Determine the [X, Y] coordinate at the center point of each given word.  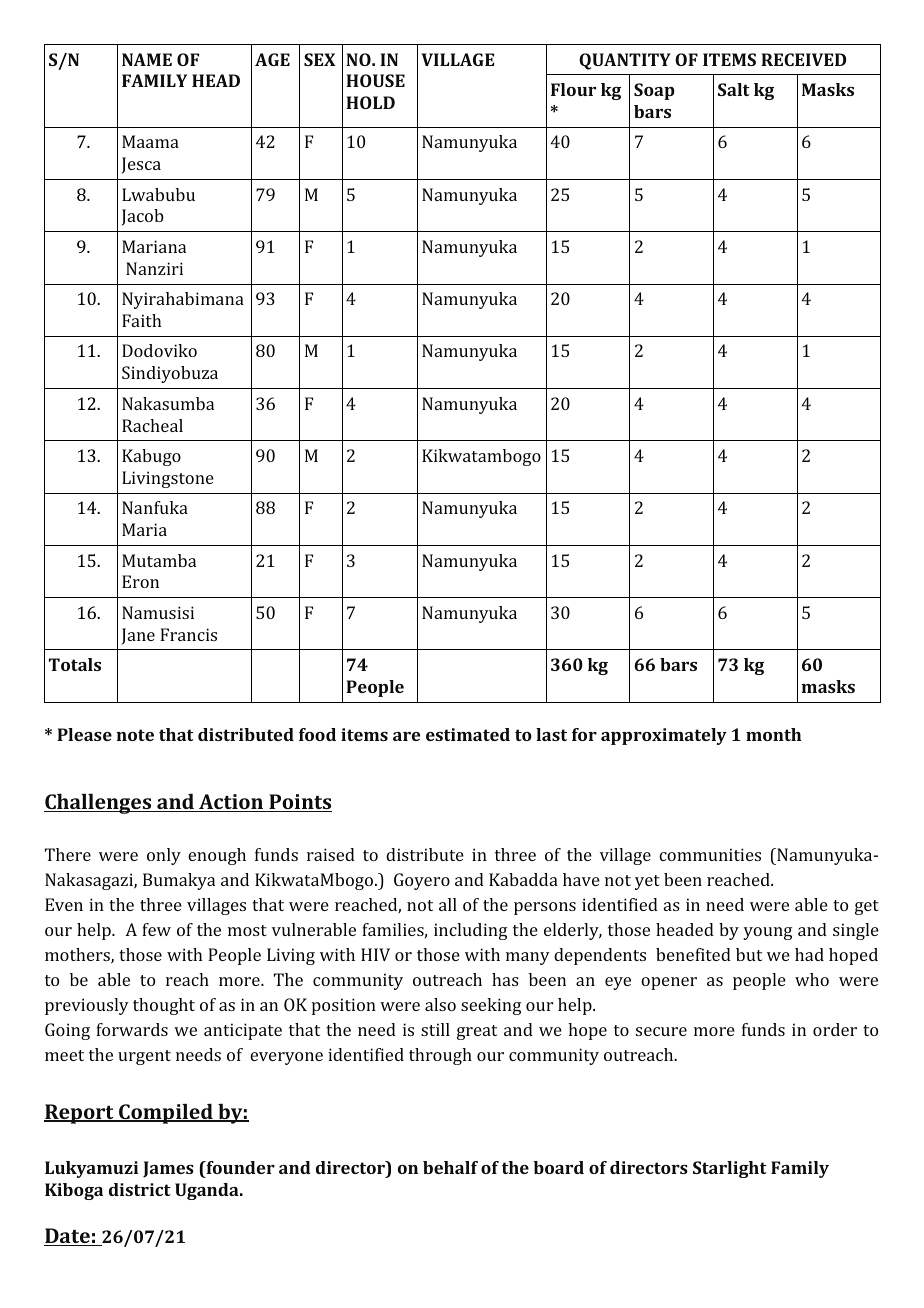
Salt [734, 89]
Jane [138, 636]
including [471, 931]
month [773, 734]
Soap [654, 91]
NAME [147, 59]
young [768, 933]
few [156, 929]
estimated [468, 734]
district [140, 1189]
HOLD [370, 102]
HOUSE [375, 80]
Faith [141, 320]
